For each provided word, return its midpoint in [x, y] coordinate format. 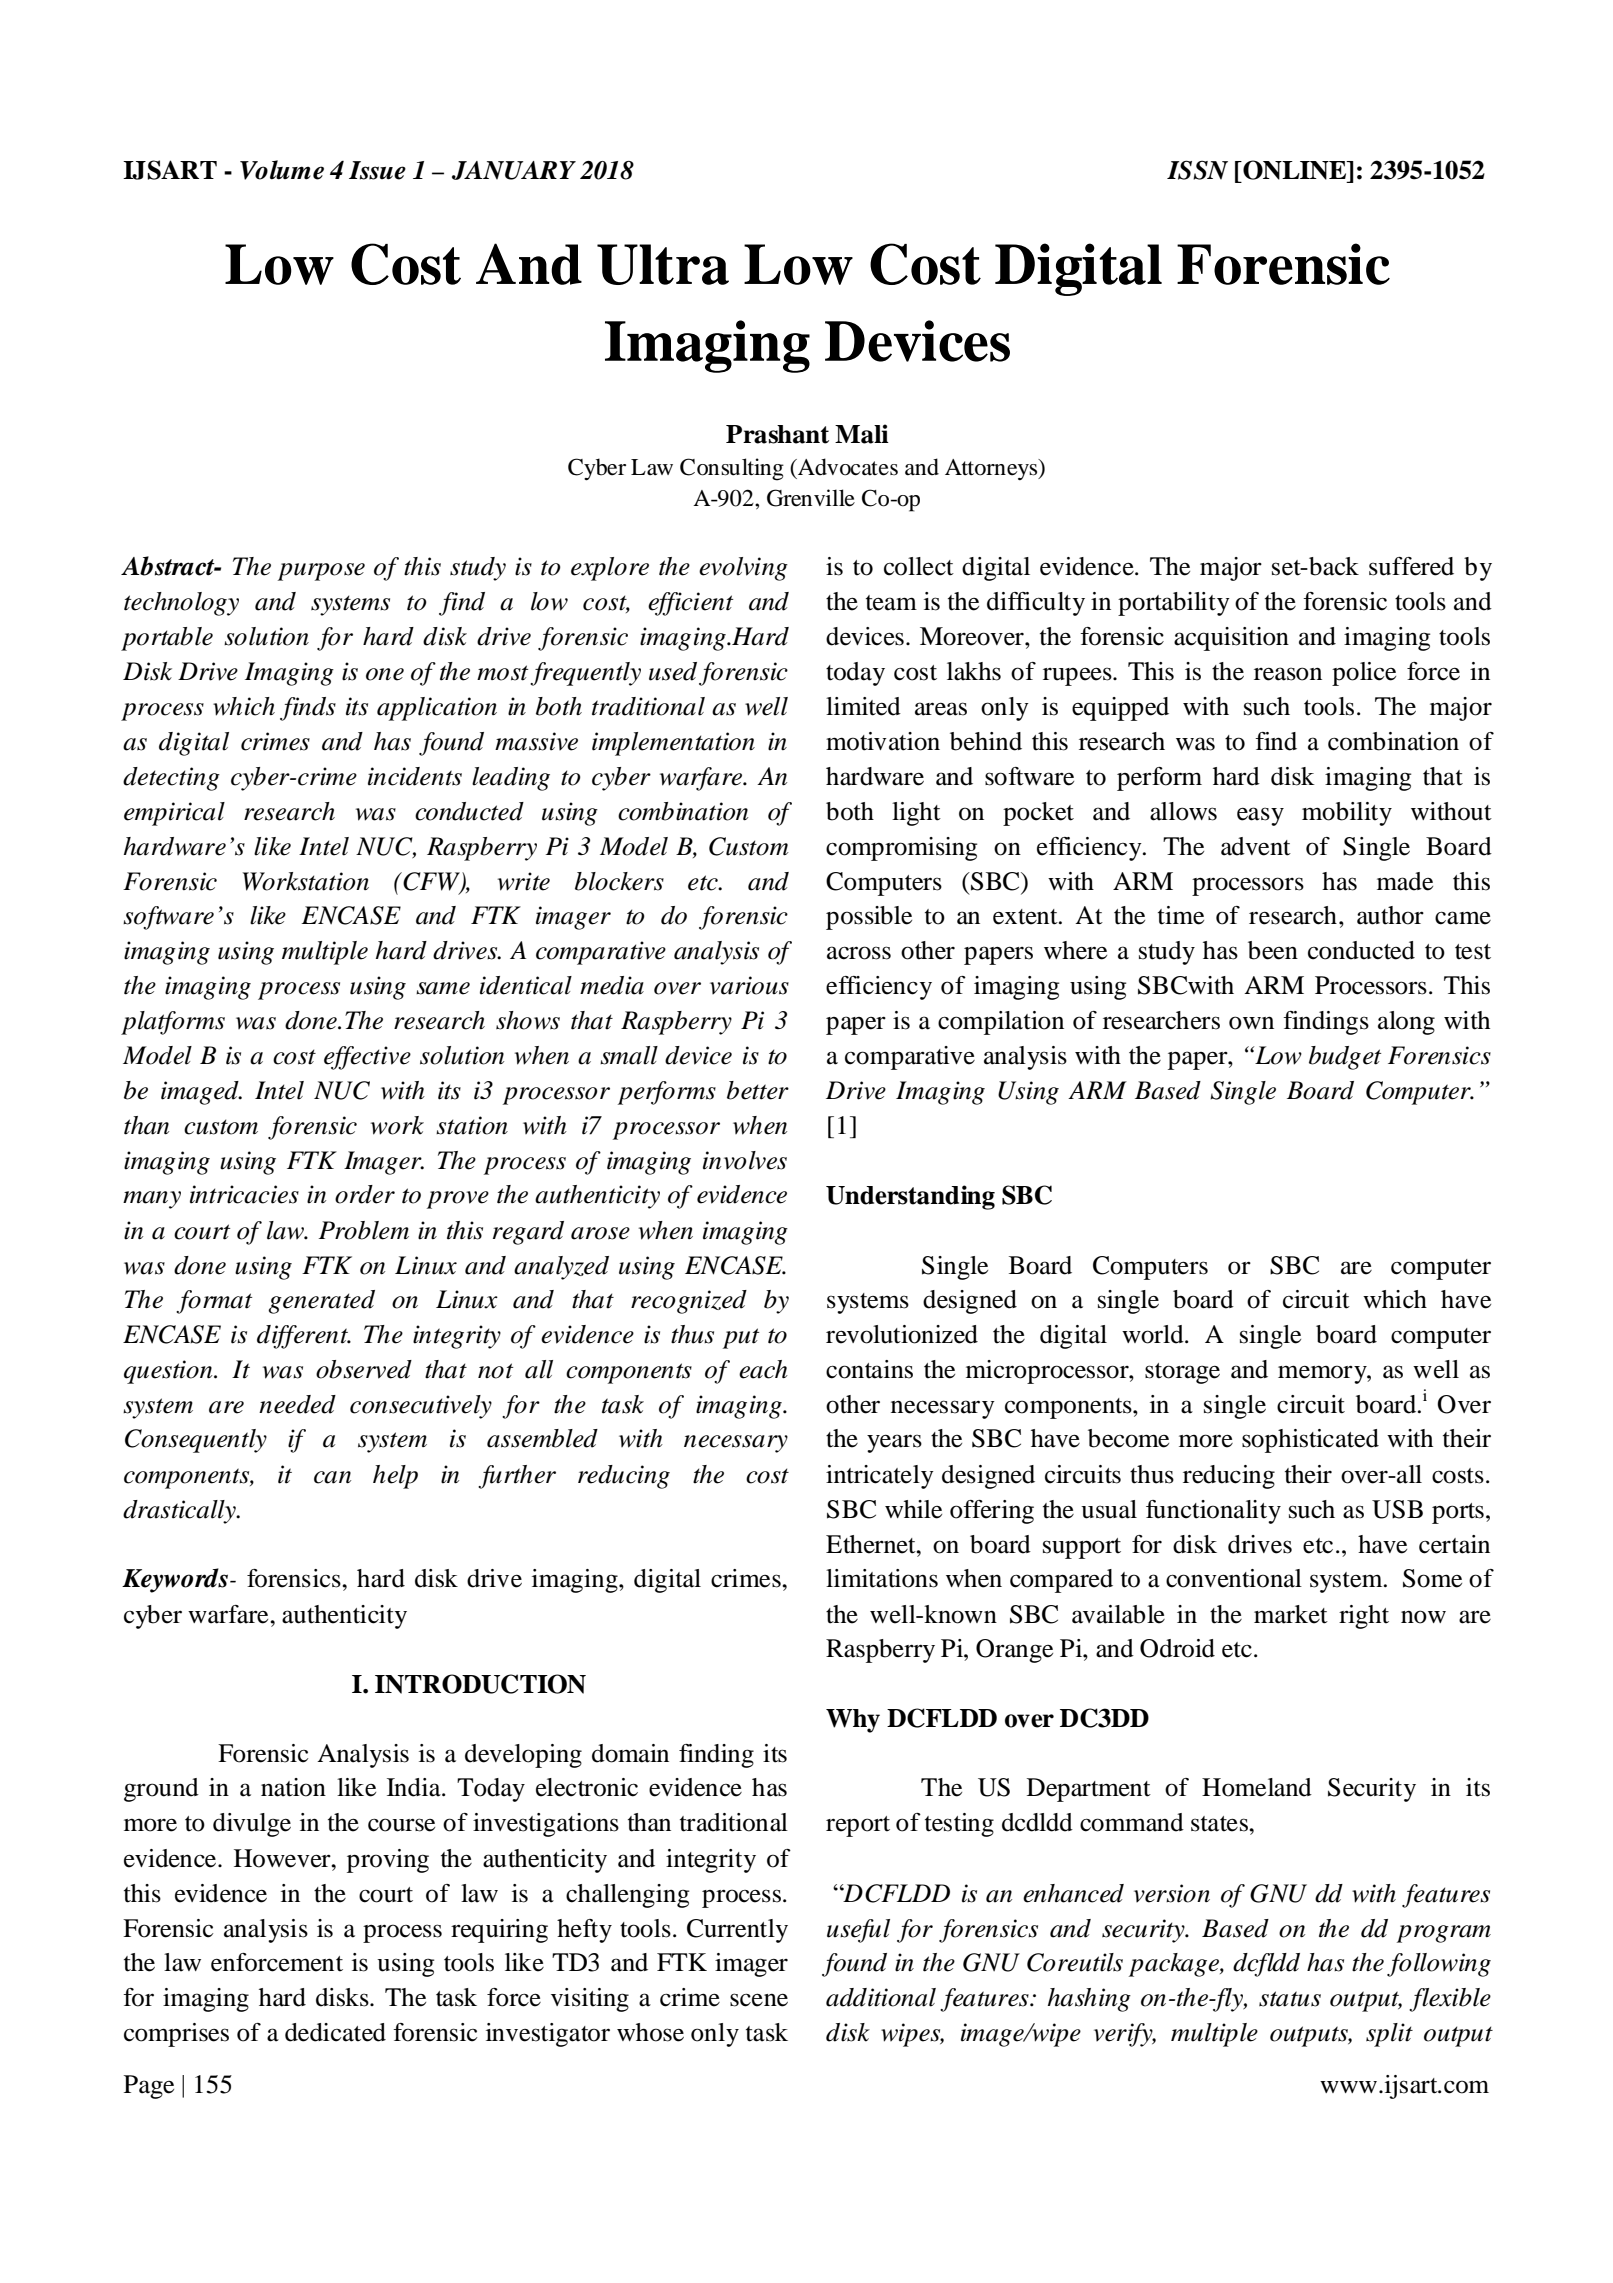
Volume [282, 170]
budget [1345, 1058]
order [365, 1194]
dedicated [335, 2032]
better [758, 1090]
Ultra [663, 264]
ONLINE [1295, 170]
